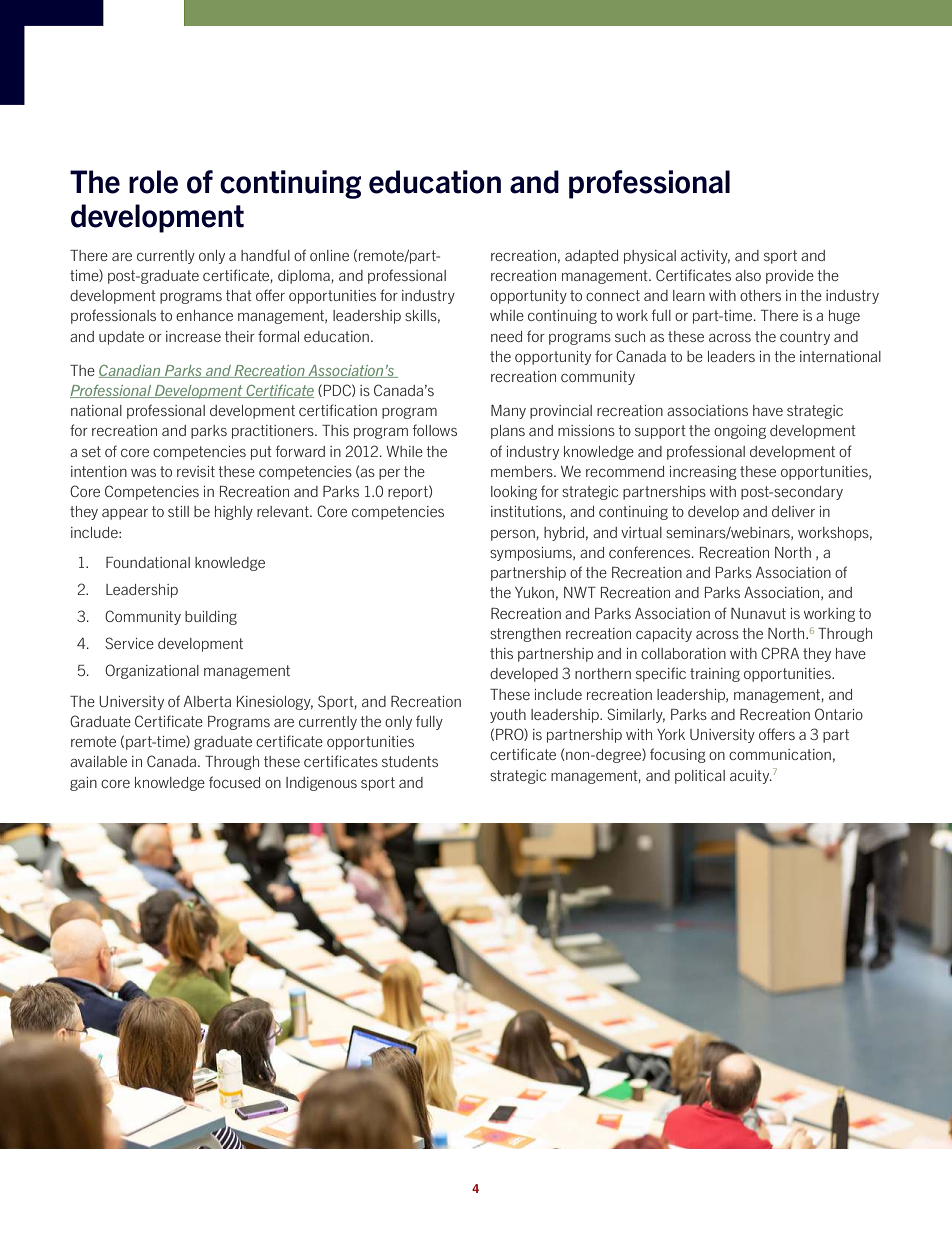 The image size is (952, 1233). What do you see at coordinates (703, 473) in the screenshot?
I see `increasing` at bounding box center [703, 473].
